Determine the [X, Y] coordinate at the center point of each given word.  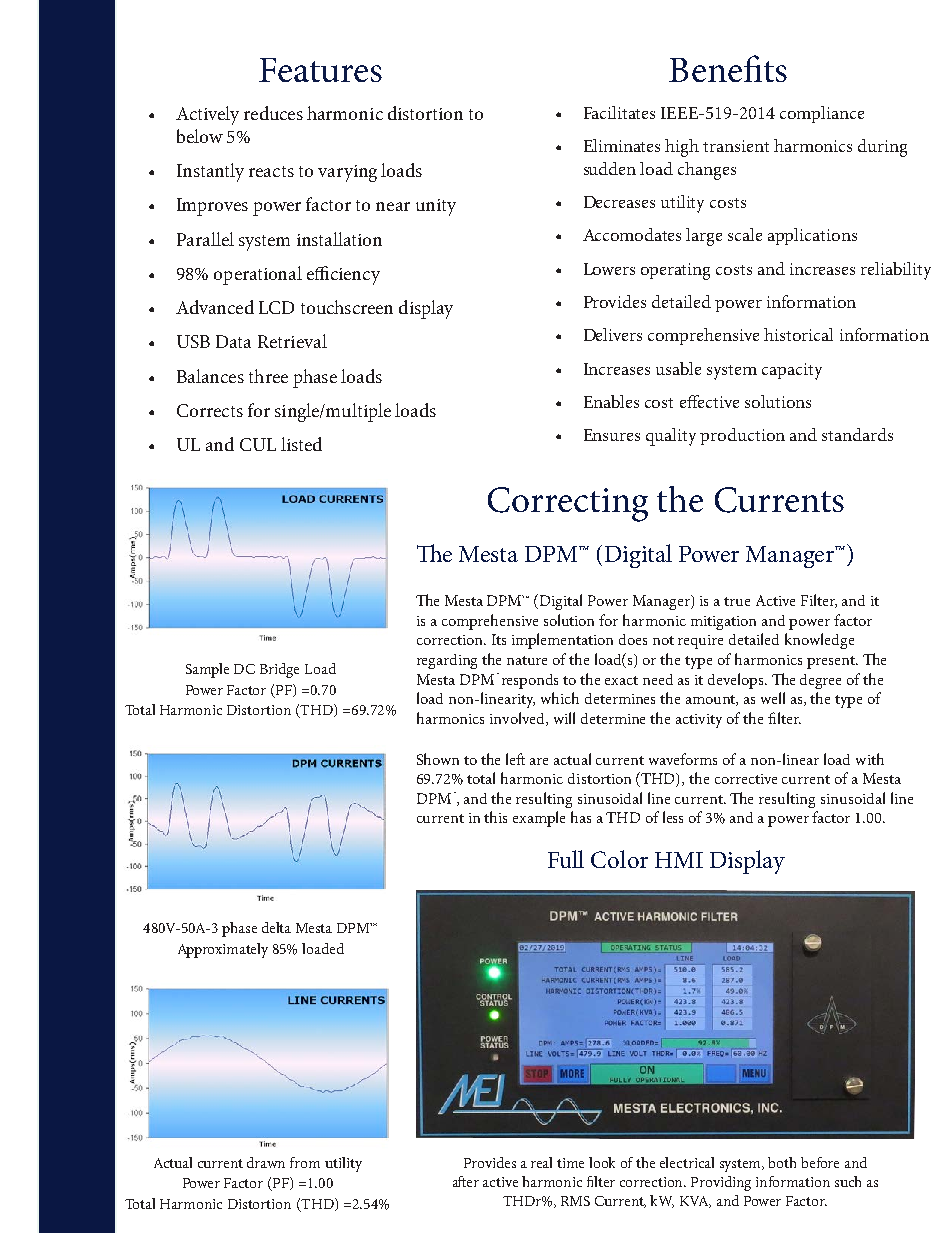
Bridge [279, 670]
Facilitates [619, 112]
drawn [266, 1162]
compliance [822, 114]
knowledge [819, 641]
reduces [273, 113]
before [820, 1162]
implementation [562, 641]
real [541, 1162]
